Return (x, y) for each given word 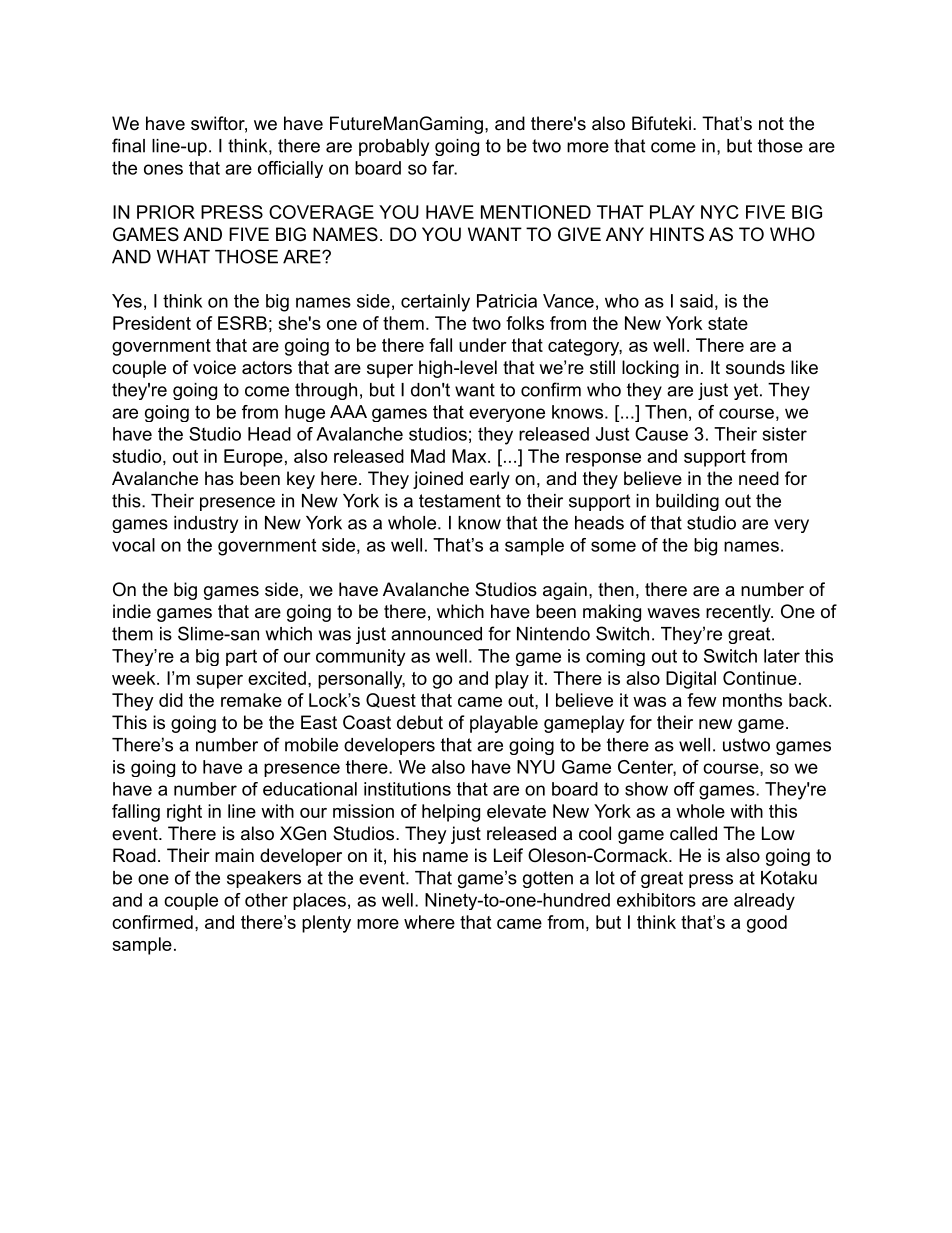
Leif (508, 855)
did (171, 700)
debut (420, 722)
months (752, 700)
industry (206, 524)
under (483, 345)
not (771, 124)
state (728, 323)
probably (394, 147)
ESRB (242, 323)
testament (460, 501)
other (266, 900)
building (687, 502)
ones (163, 169)
